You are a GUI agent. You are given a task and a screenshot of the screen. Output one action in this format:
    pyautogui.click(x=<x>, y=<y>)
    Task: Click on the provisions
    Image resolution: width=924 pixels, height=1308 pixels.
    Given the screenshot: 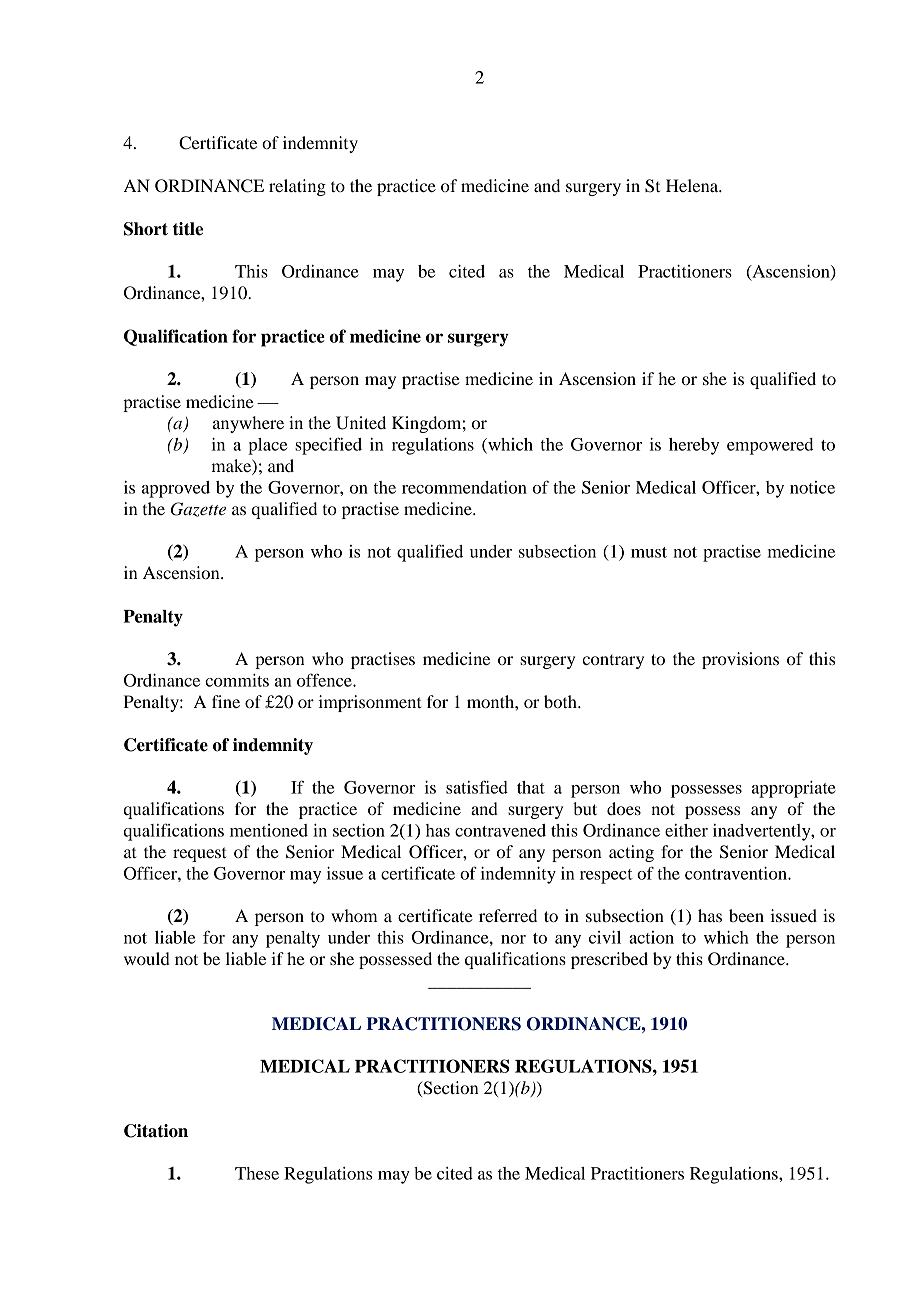 What is the action you would take?
    pyautogui.click(x=740, y=660)
